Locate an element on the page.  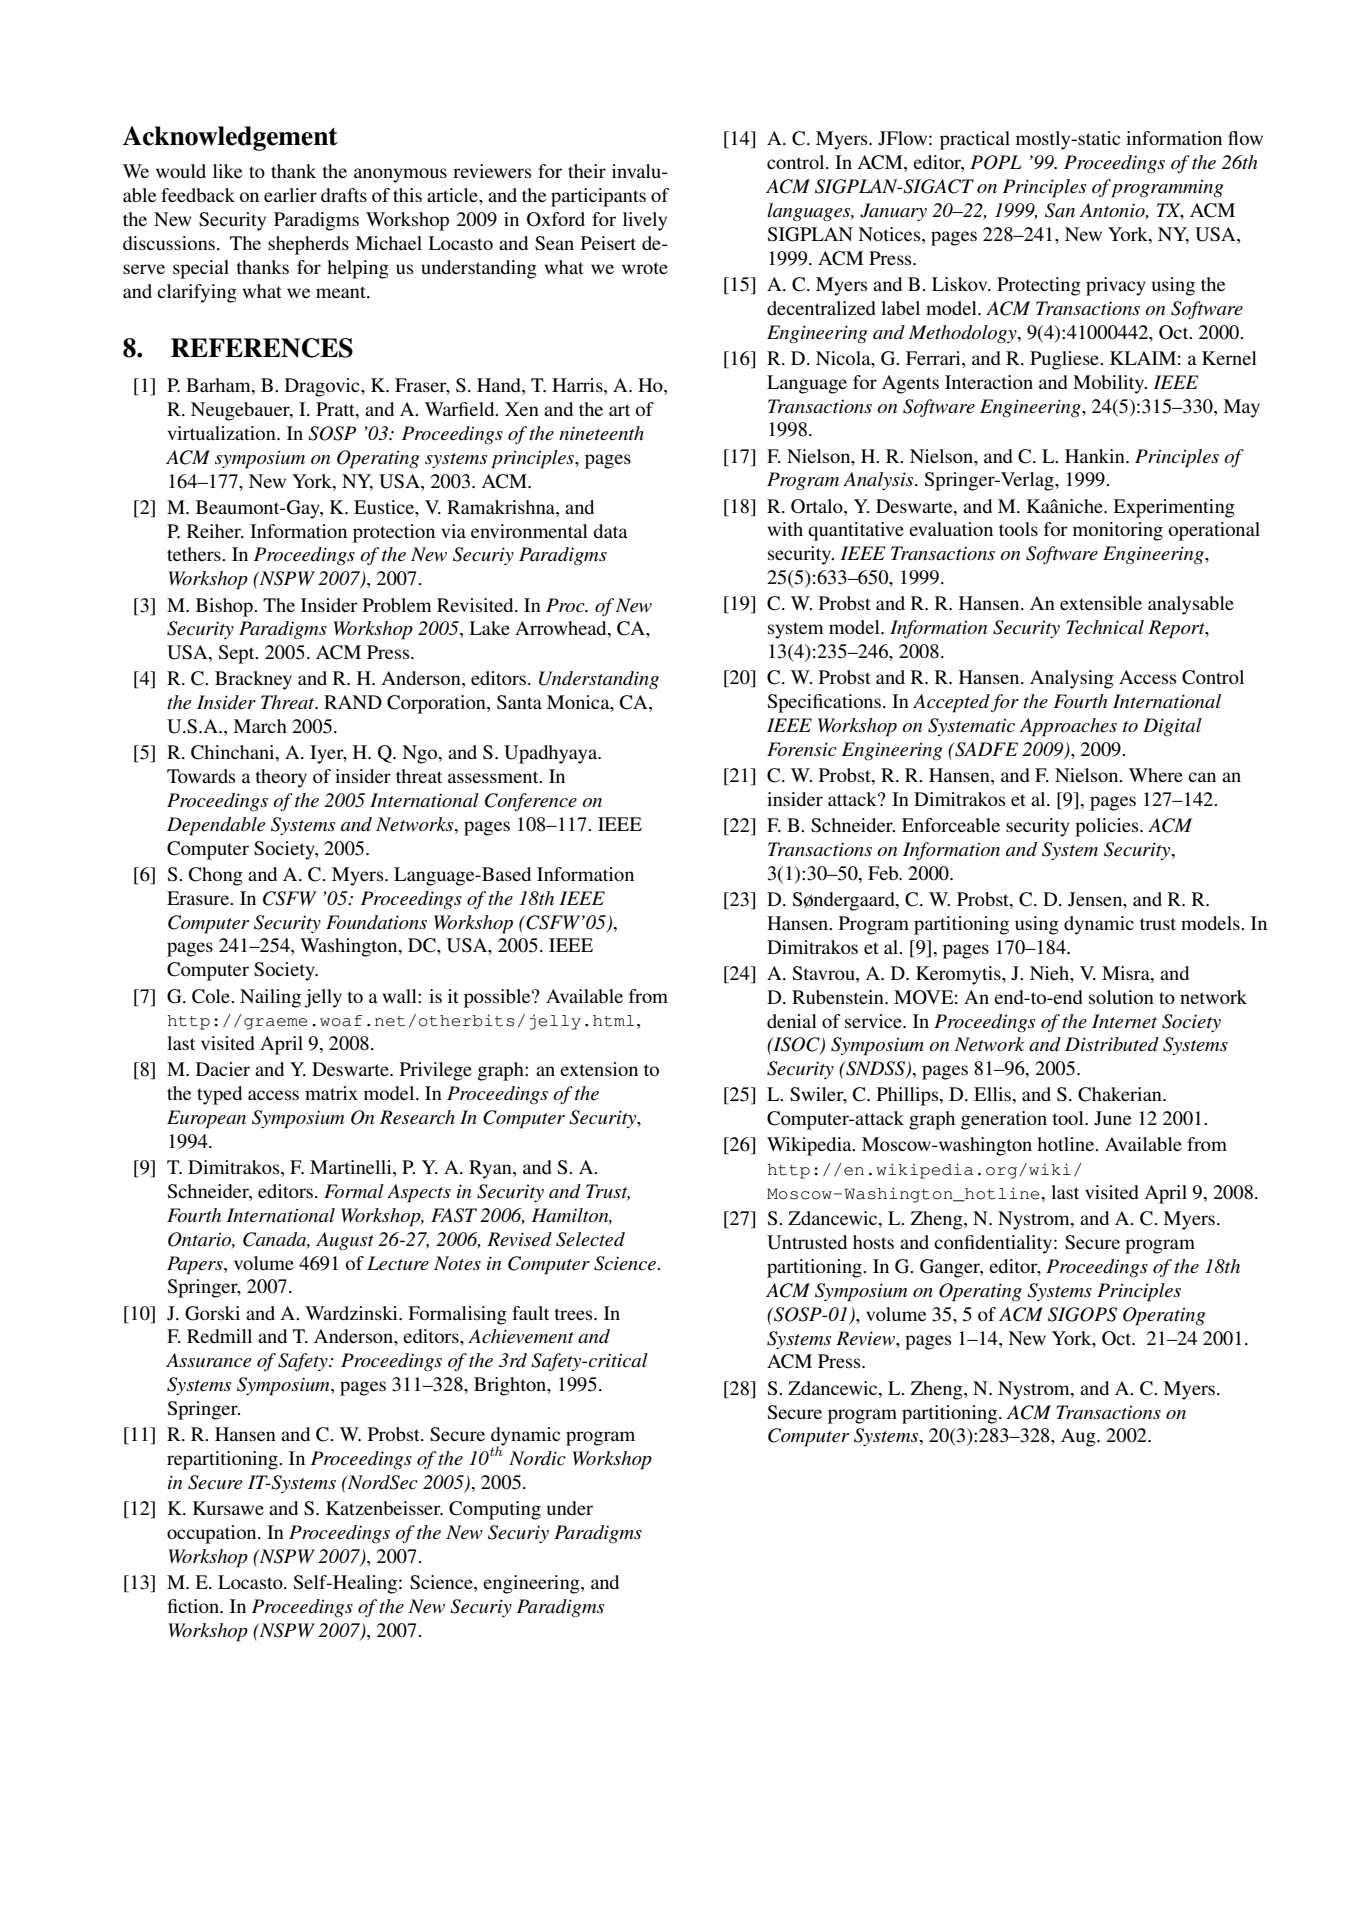
August is located at coordinates (345, 1241).
